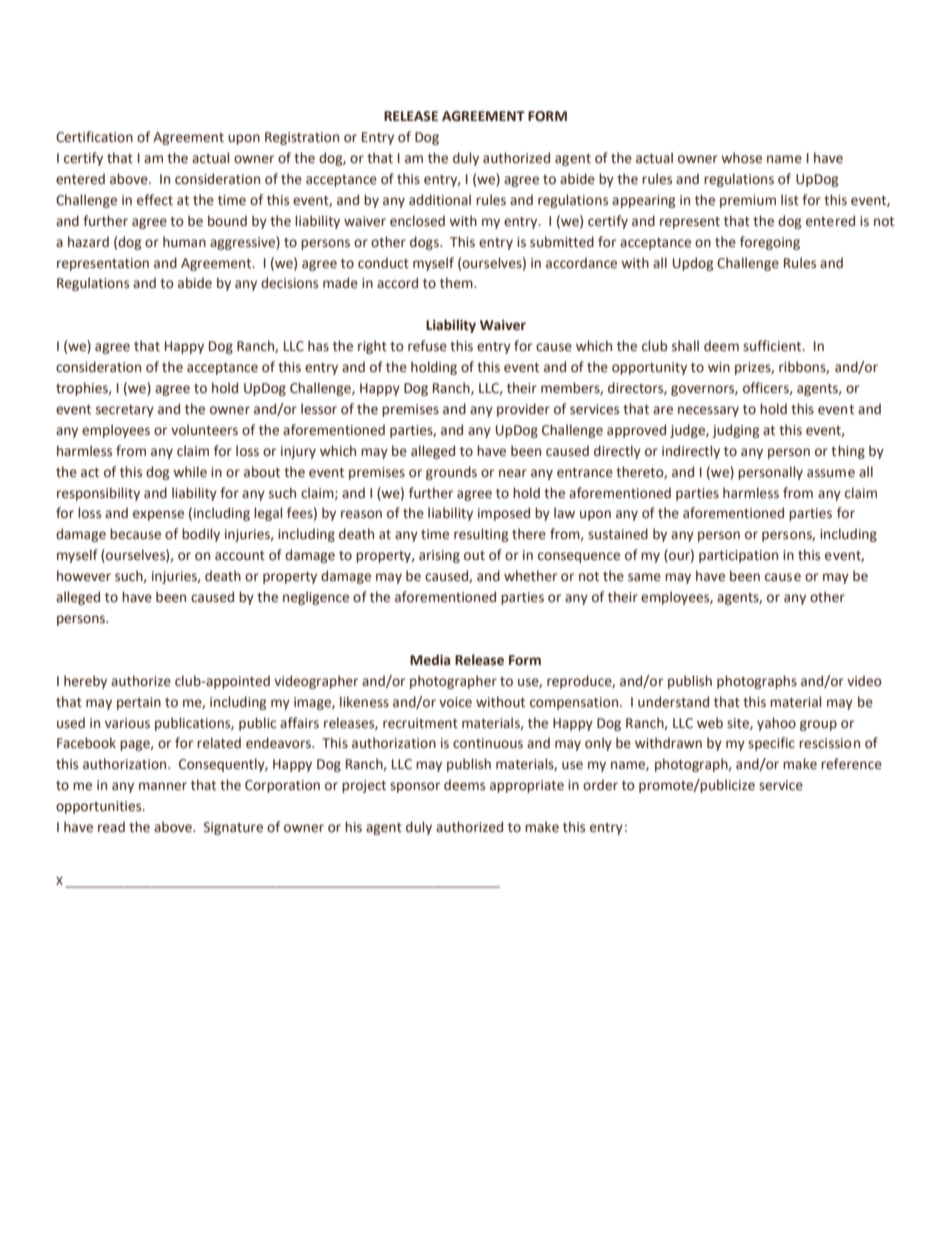  I want to click on grounds, so click(451, 473).
